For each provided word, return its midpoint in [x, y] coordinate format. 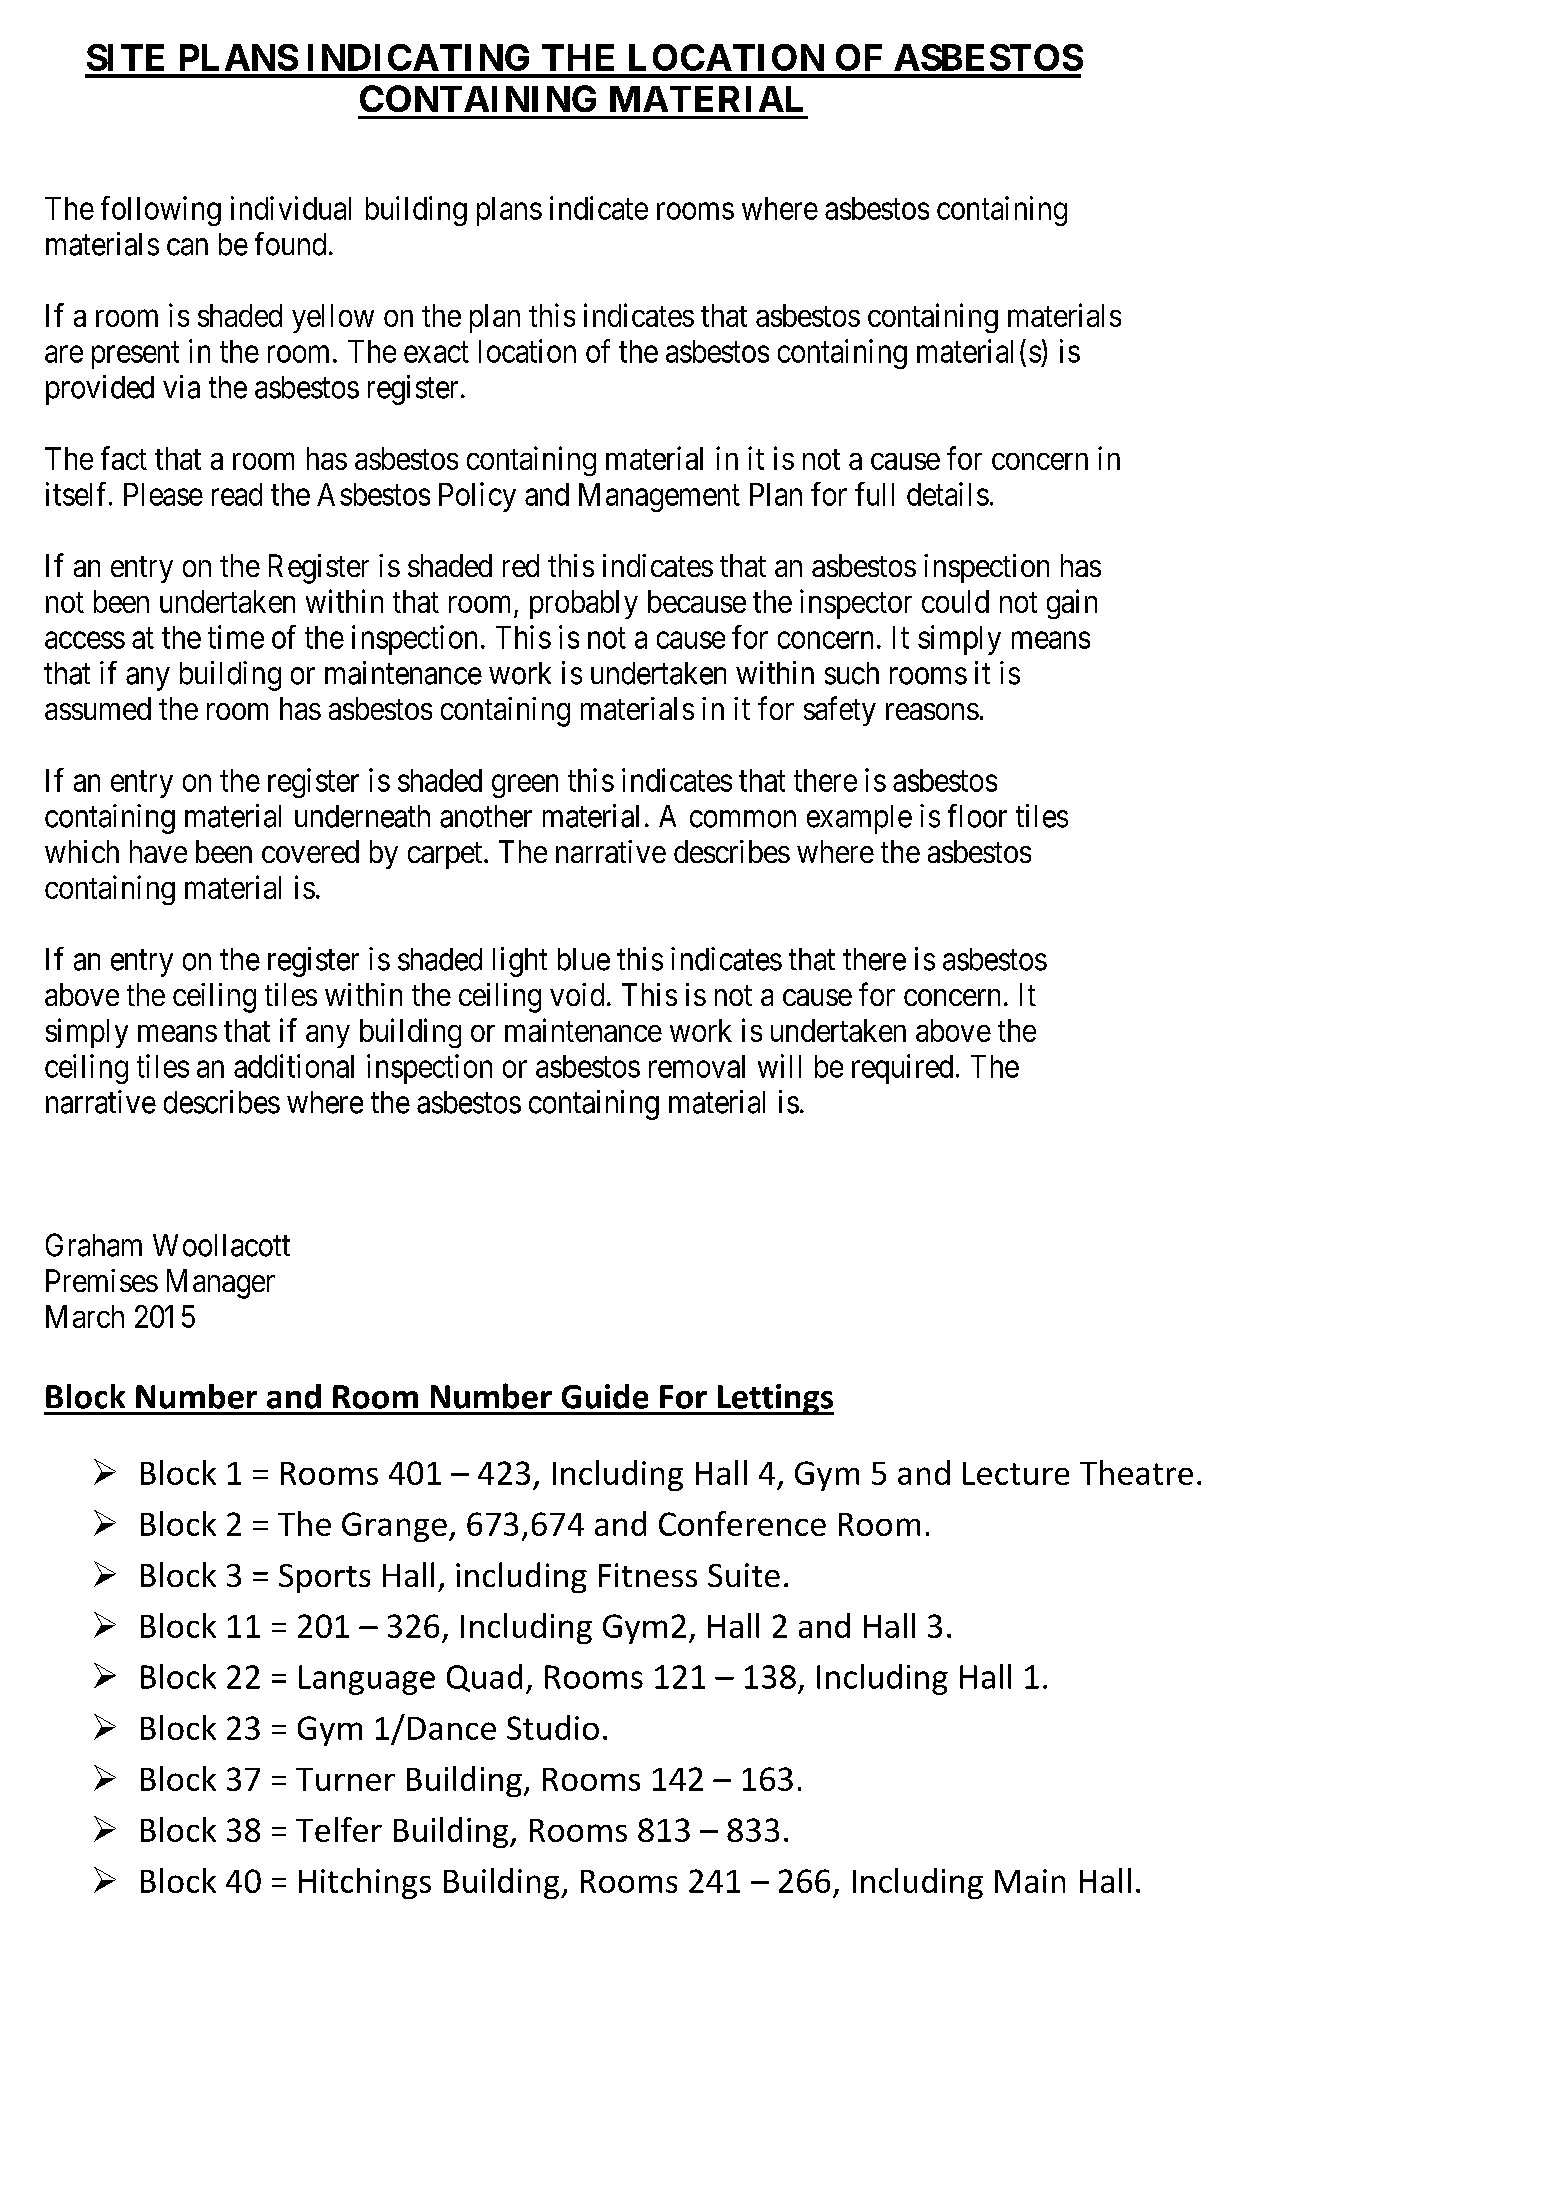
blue [584, 959]
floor [977, 816]
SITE [125, 57]
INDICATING [418, 57]
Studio [553, 1727]
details [948, 494]
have [158, 851]
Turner [345, 1779]
